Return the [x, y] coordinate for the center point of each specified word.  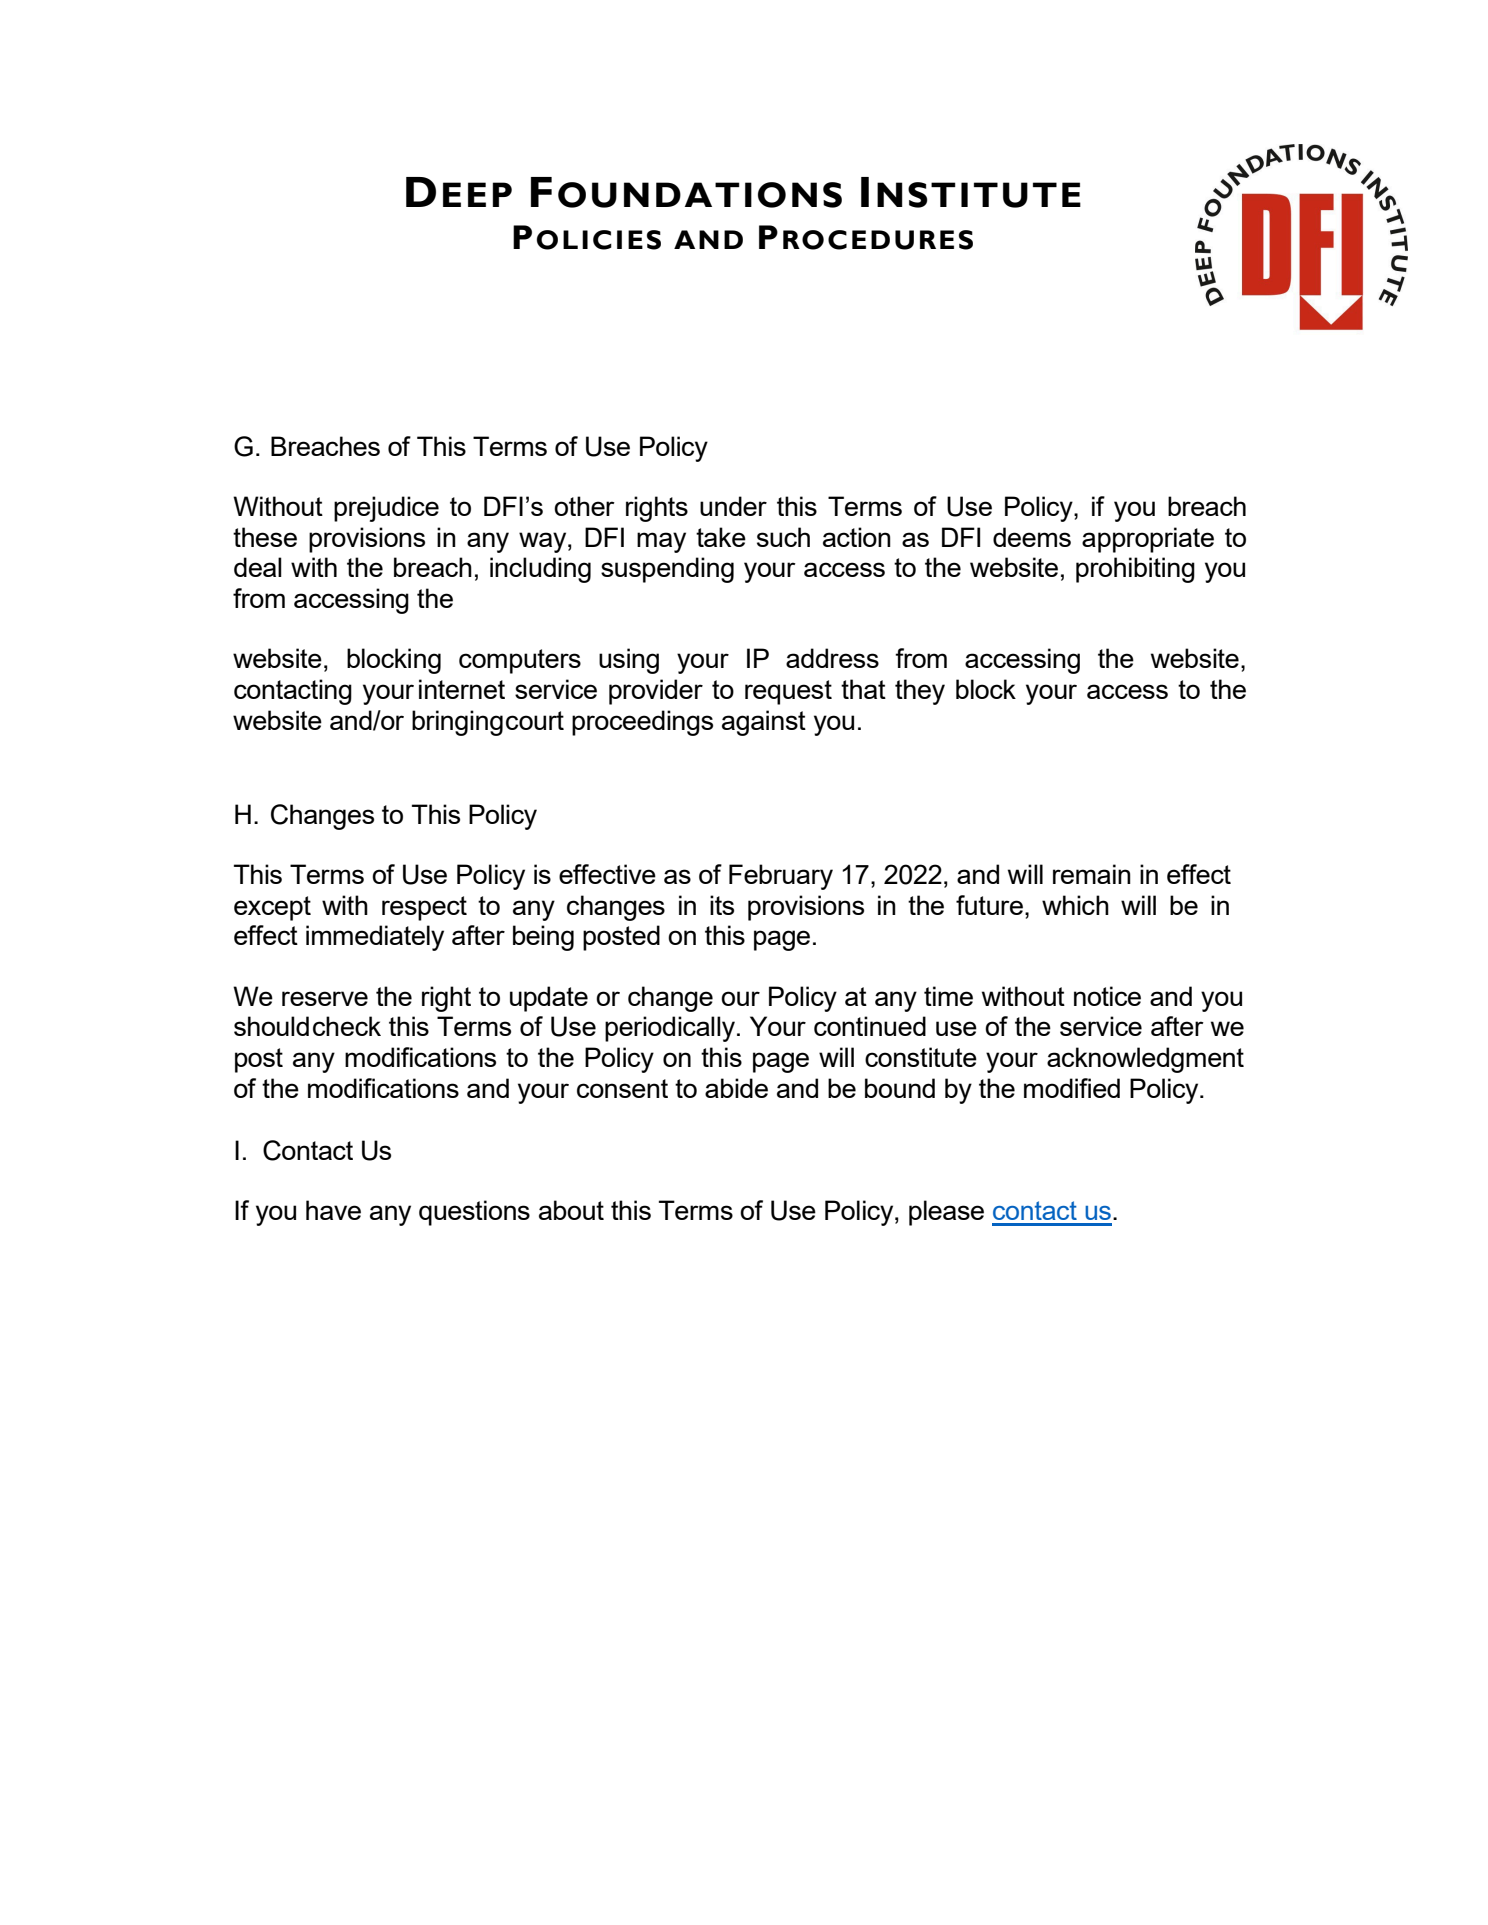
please [946, 1213]
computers [520, 661]
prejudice [386, 509]
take [721, 537]
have [333, 1210]
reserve [325, 998]
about [571, 1210]
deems [1032, 537]
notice [1107, 996]
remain [1092, 874]
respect [424, 908]
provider [656, 692]
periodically [670, 1029]
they [920, 692]
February [781, 877]
